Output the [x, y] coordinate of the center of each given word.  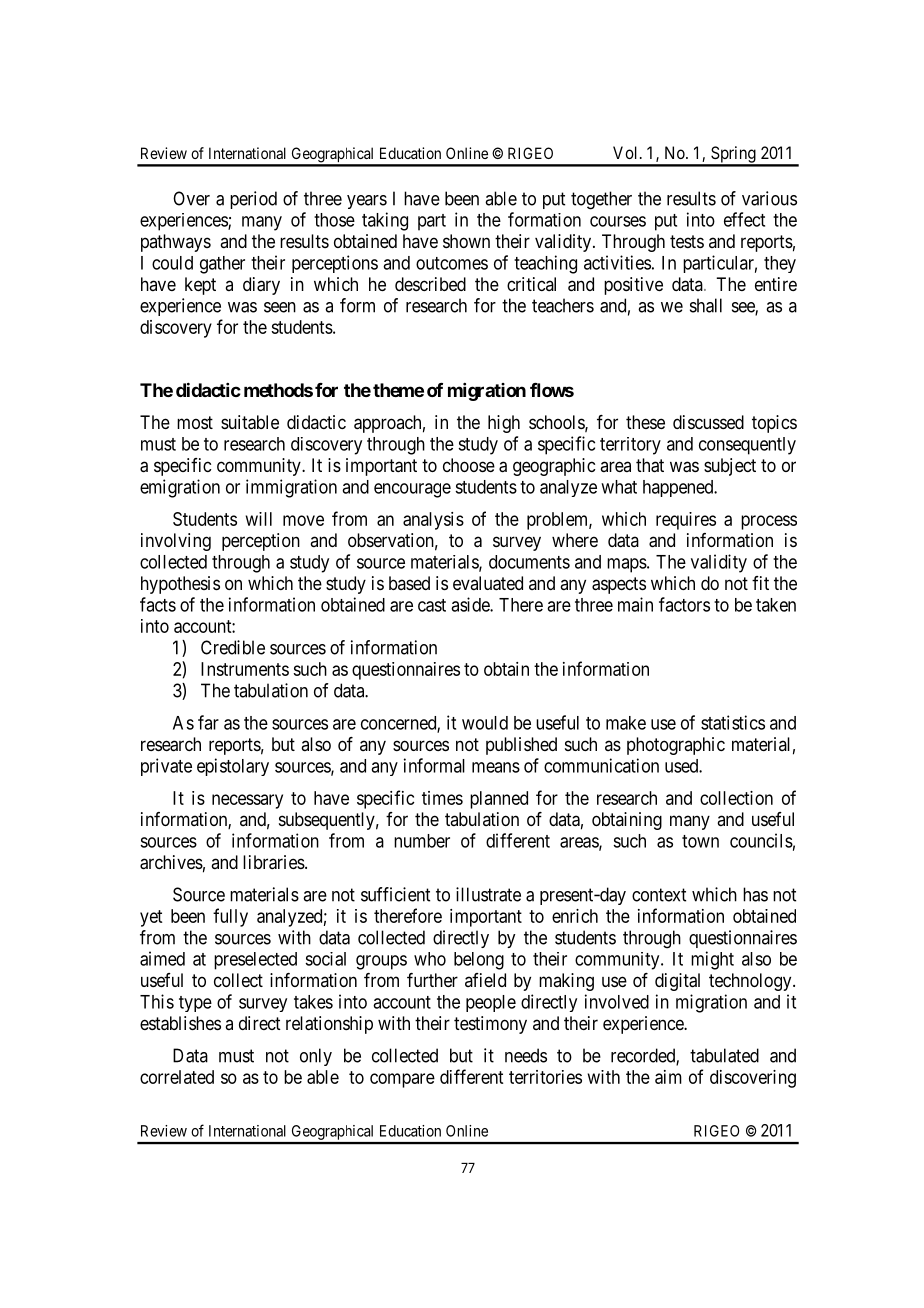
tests [687, 241]
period [253, 200]
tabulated [724, 1055]
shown [466, 241]
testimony [490, 1025]
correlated [177, 1077]
